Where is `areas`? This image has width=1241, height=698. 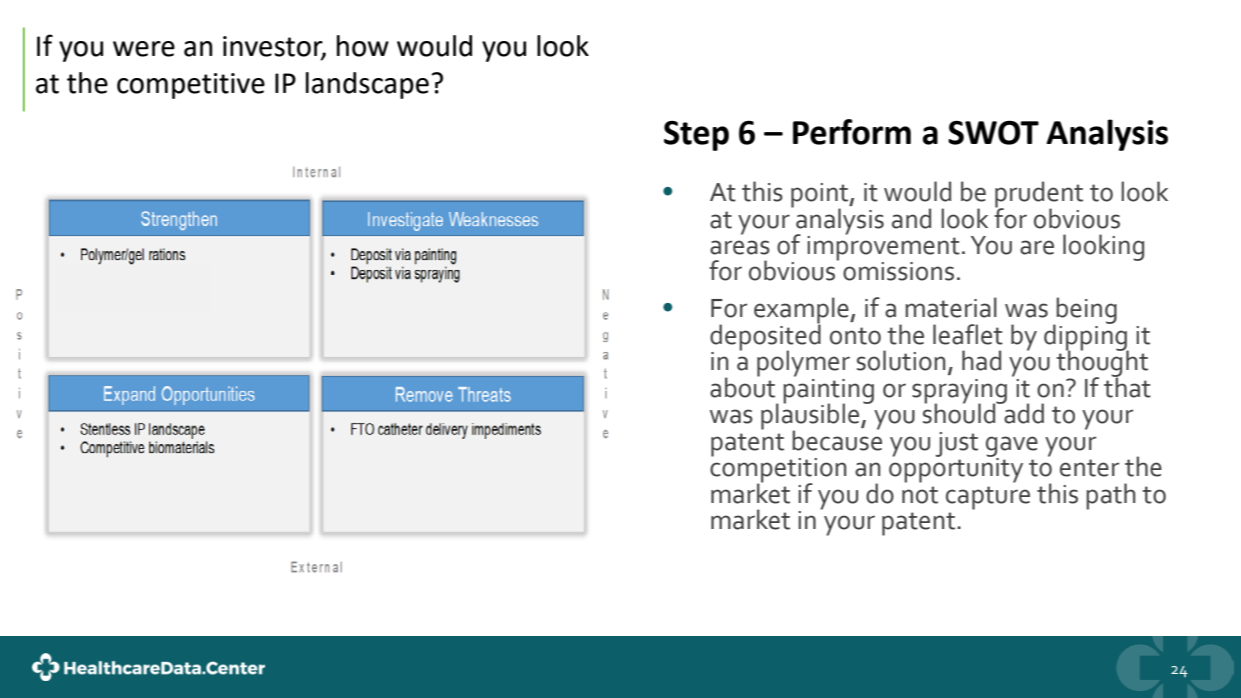 areas is located at coordinates (740, 247).
